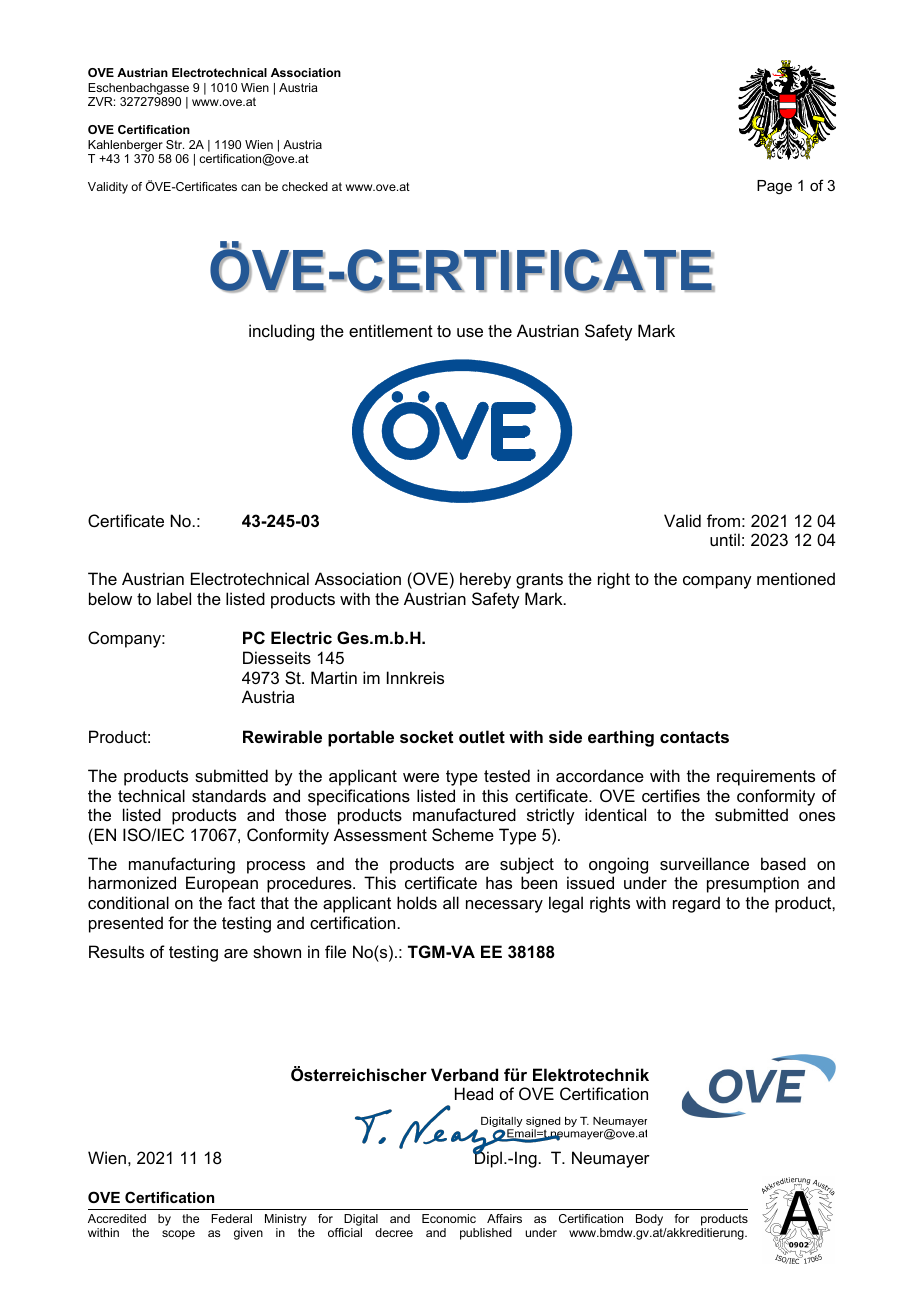 Image resolution: width=924 pixels, height=1308 pixels. I want to click on regard, so click(696, 904).
